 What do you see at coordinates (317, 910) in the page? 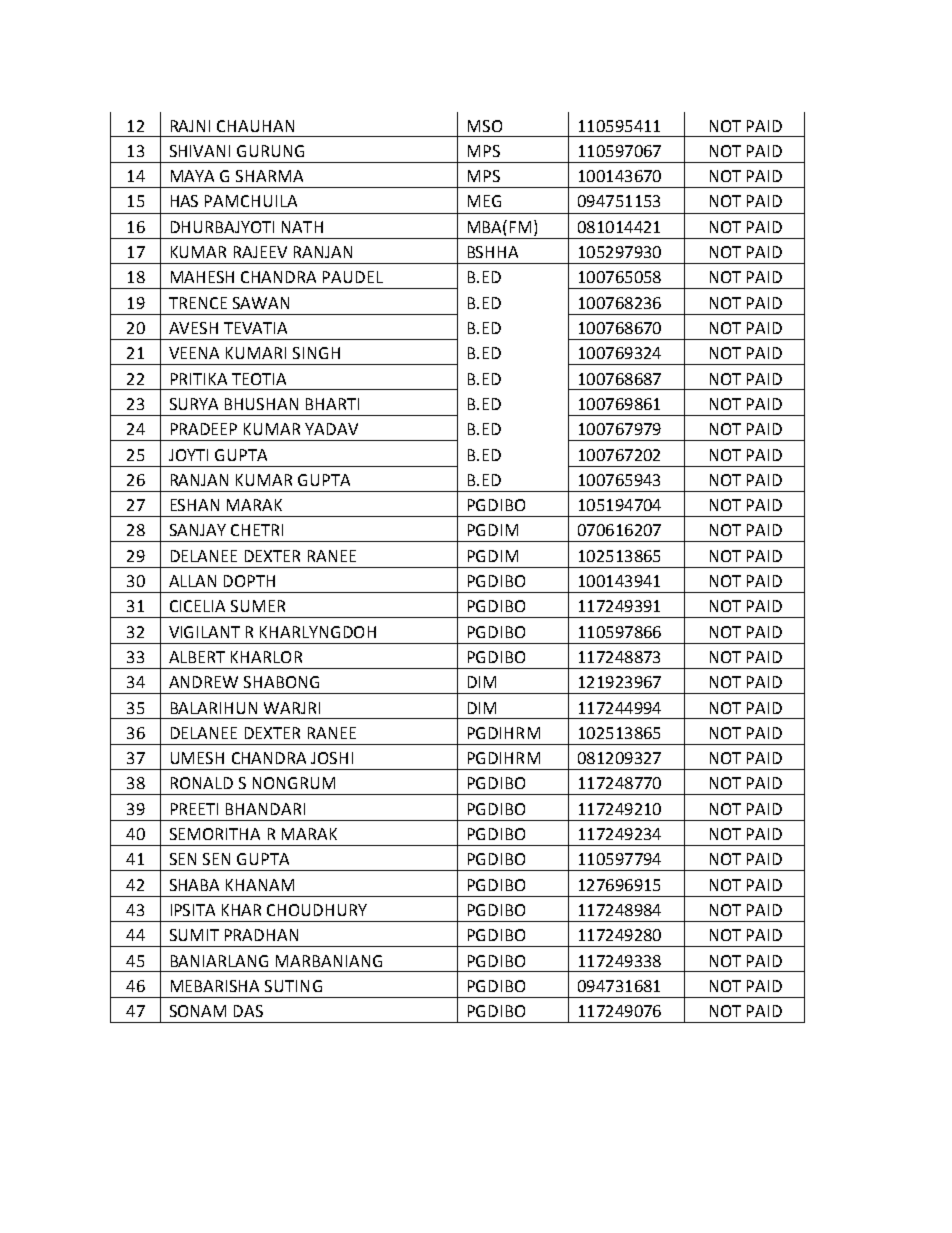
I see `CHOUDHURY` at bounding box center [317, 910].
